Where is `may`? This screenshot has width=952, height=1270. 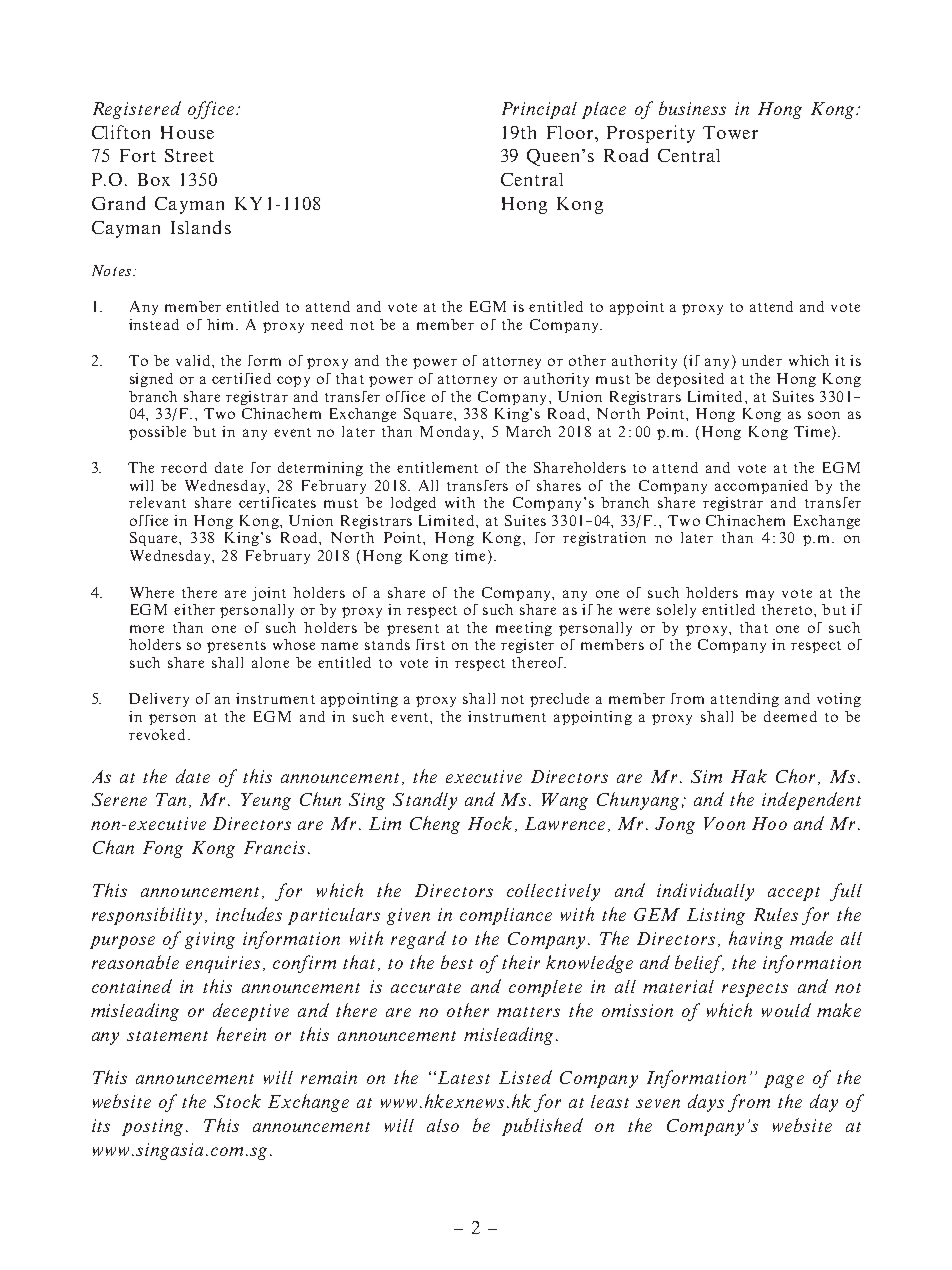 may is located at coordinates (760, 595).
